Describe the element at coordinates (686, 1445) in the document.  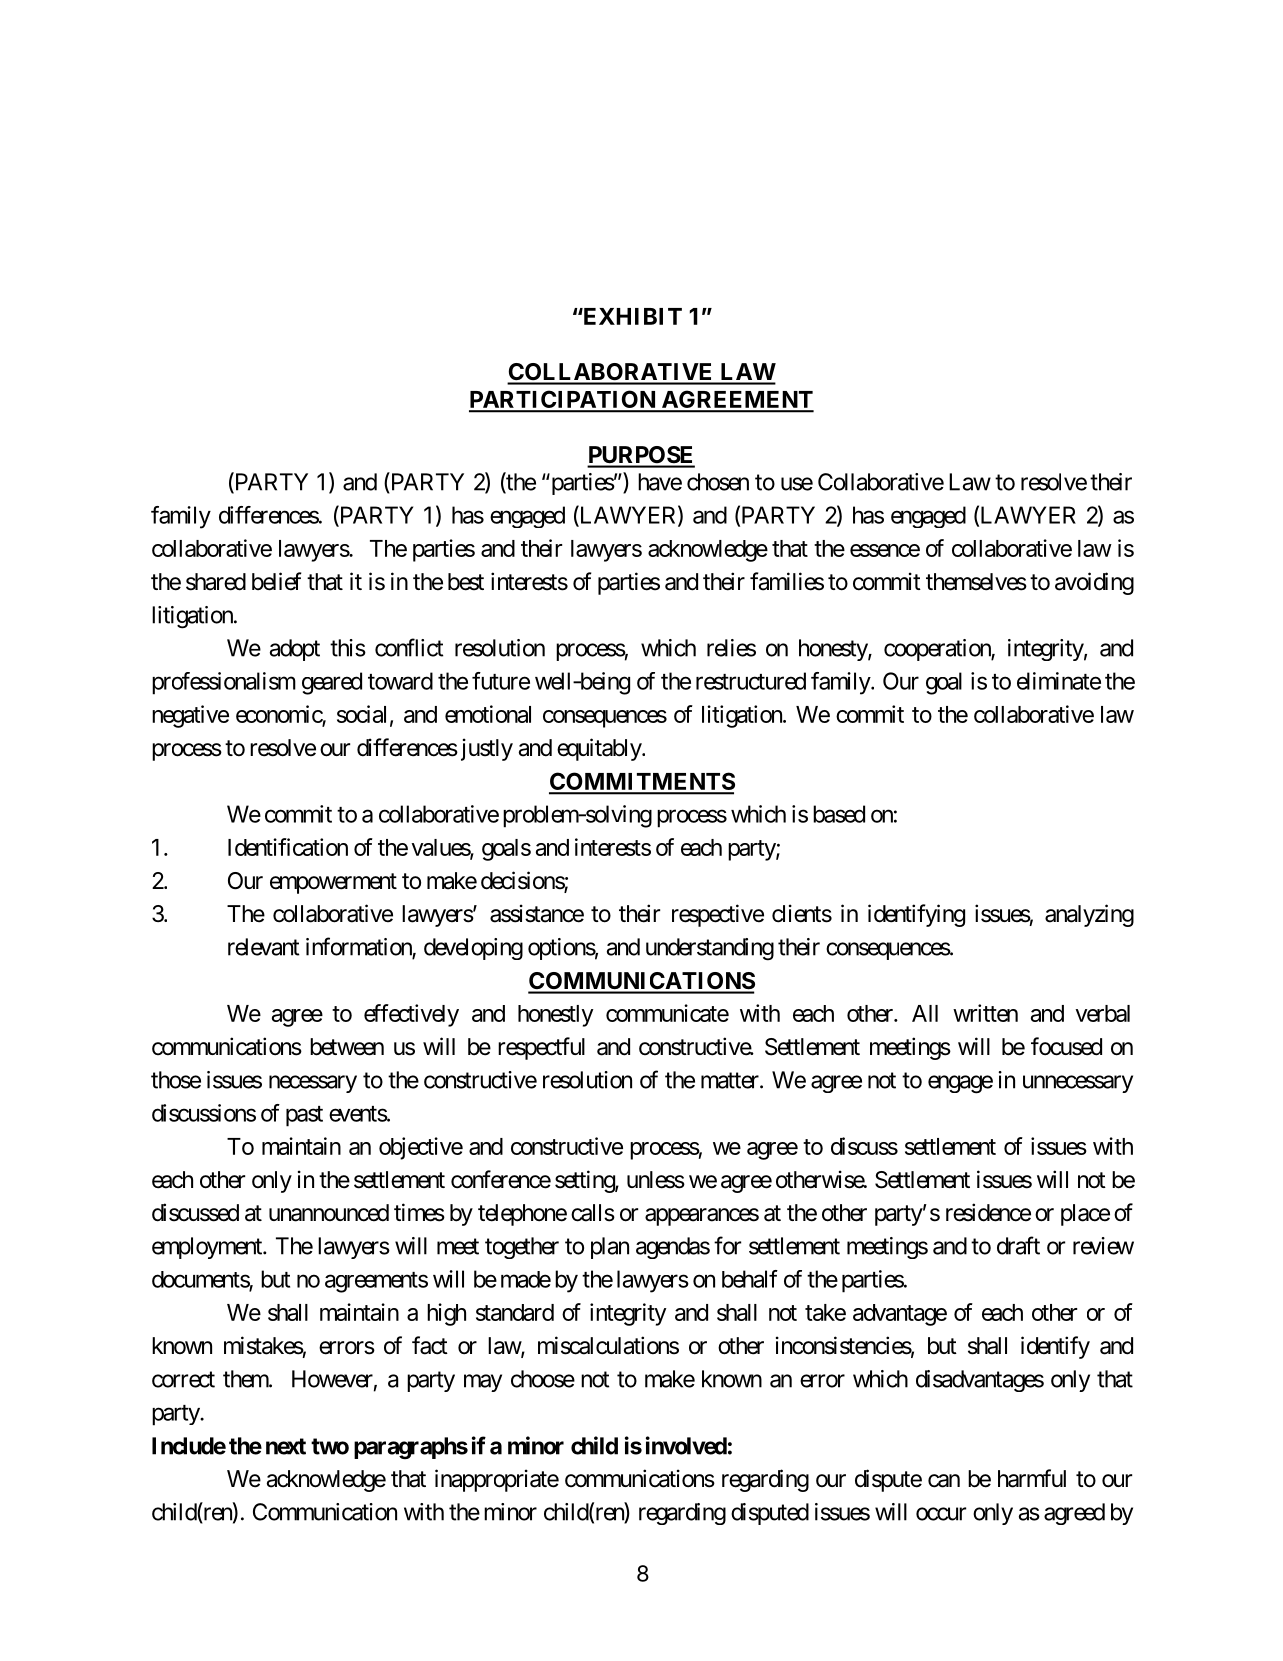
I see `involved` at that location.
